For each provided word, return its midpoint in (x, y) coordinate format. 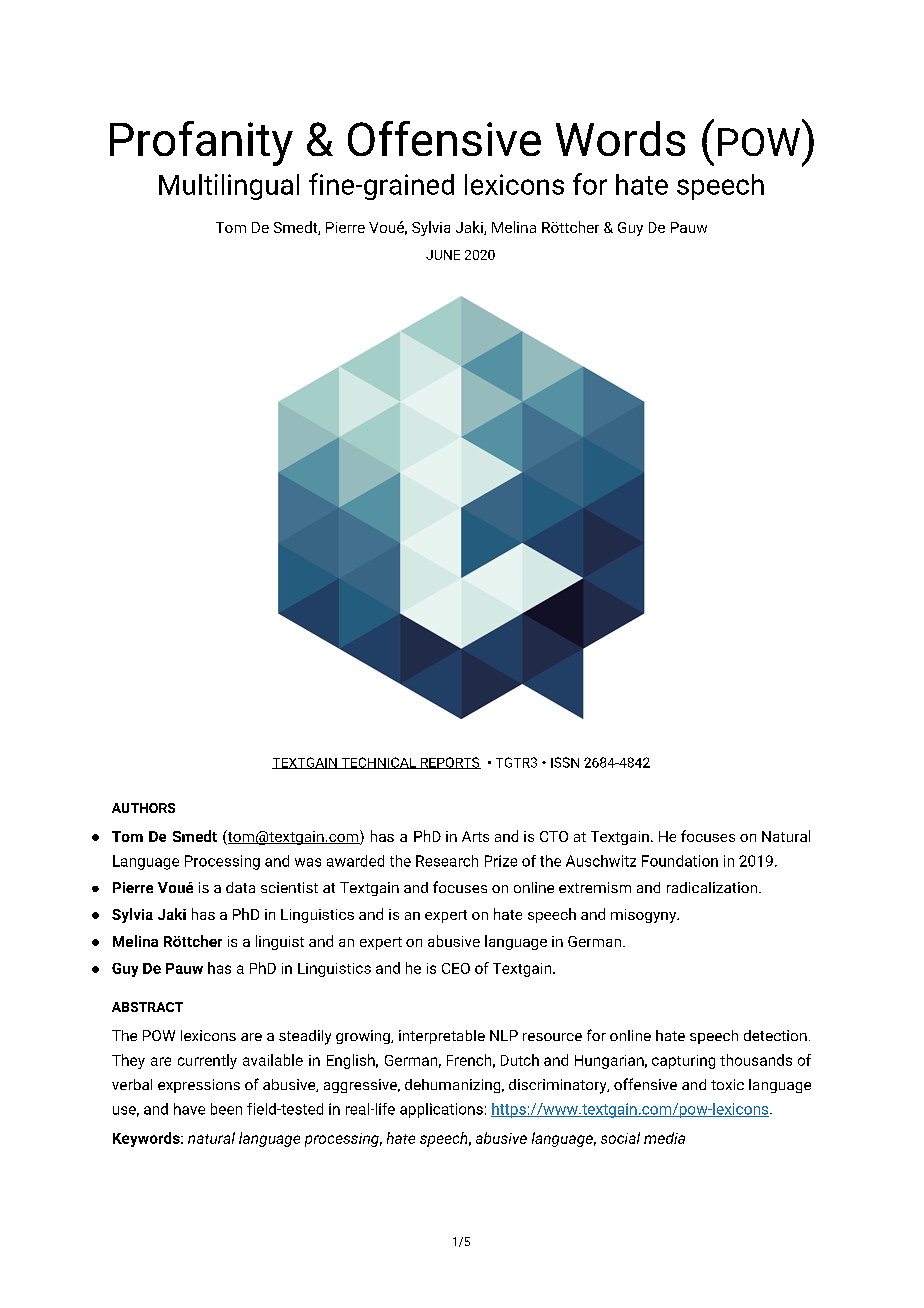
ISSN (565, 762)
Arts (475, 836)
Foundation (680, 861)
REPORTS (449, 763)
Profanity (201, 143)
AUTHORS (143, 808)
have (189, 1109)
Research (447, 861)
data (240, 887)
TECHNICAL (378, 763)
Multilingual (229, 187)
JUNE (443, 255)
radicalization (712, 887)
